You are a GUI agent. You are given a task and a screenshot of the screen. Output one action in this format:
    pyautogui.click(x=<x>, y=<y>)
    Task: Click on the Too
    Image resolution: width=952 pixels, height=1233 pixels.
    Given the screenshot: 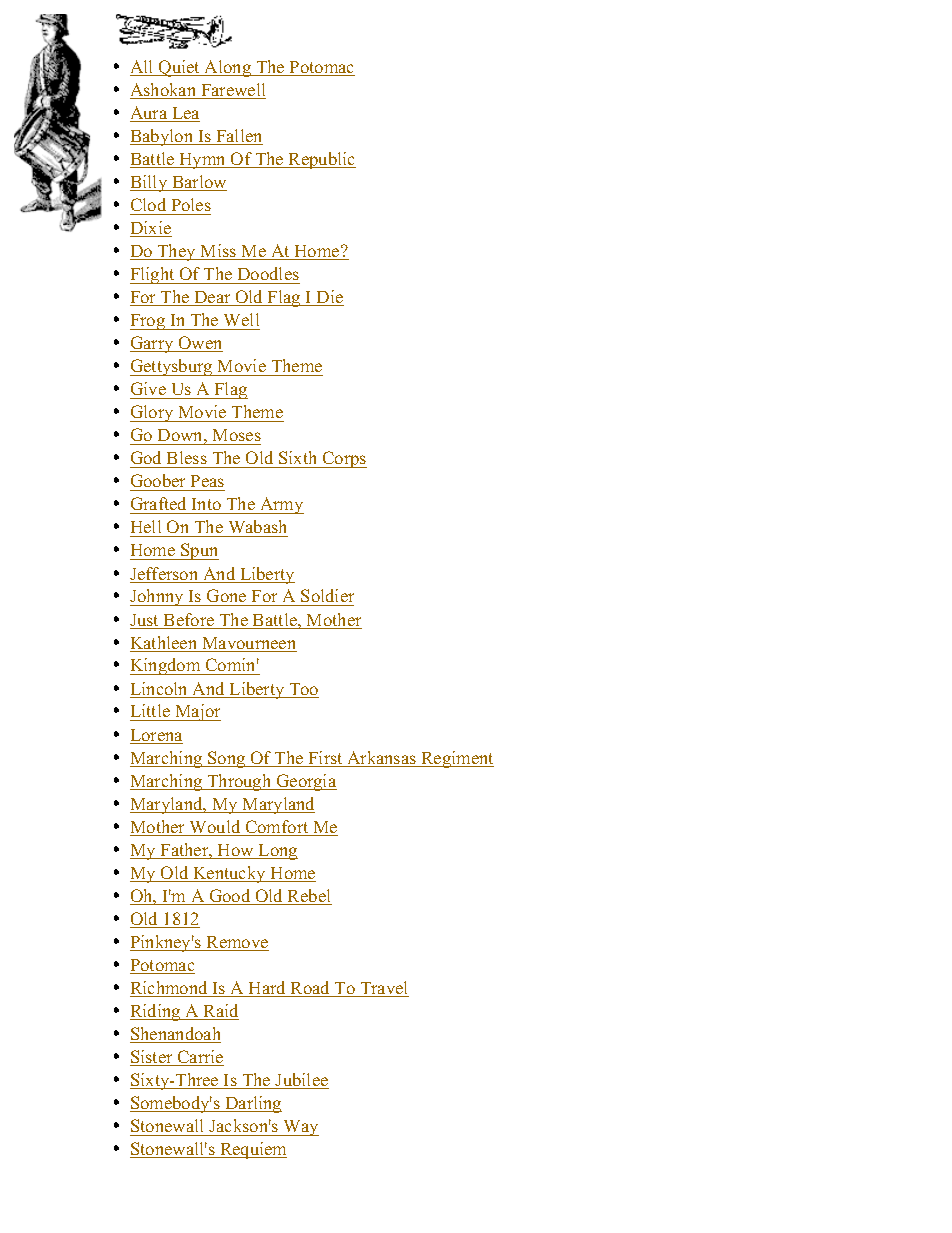 What is the action you would take?
    pyautogui.click(x=303, y=690)
